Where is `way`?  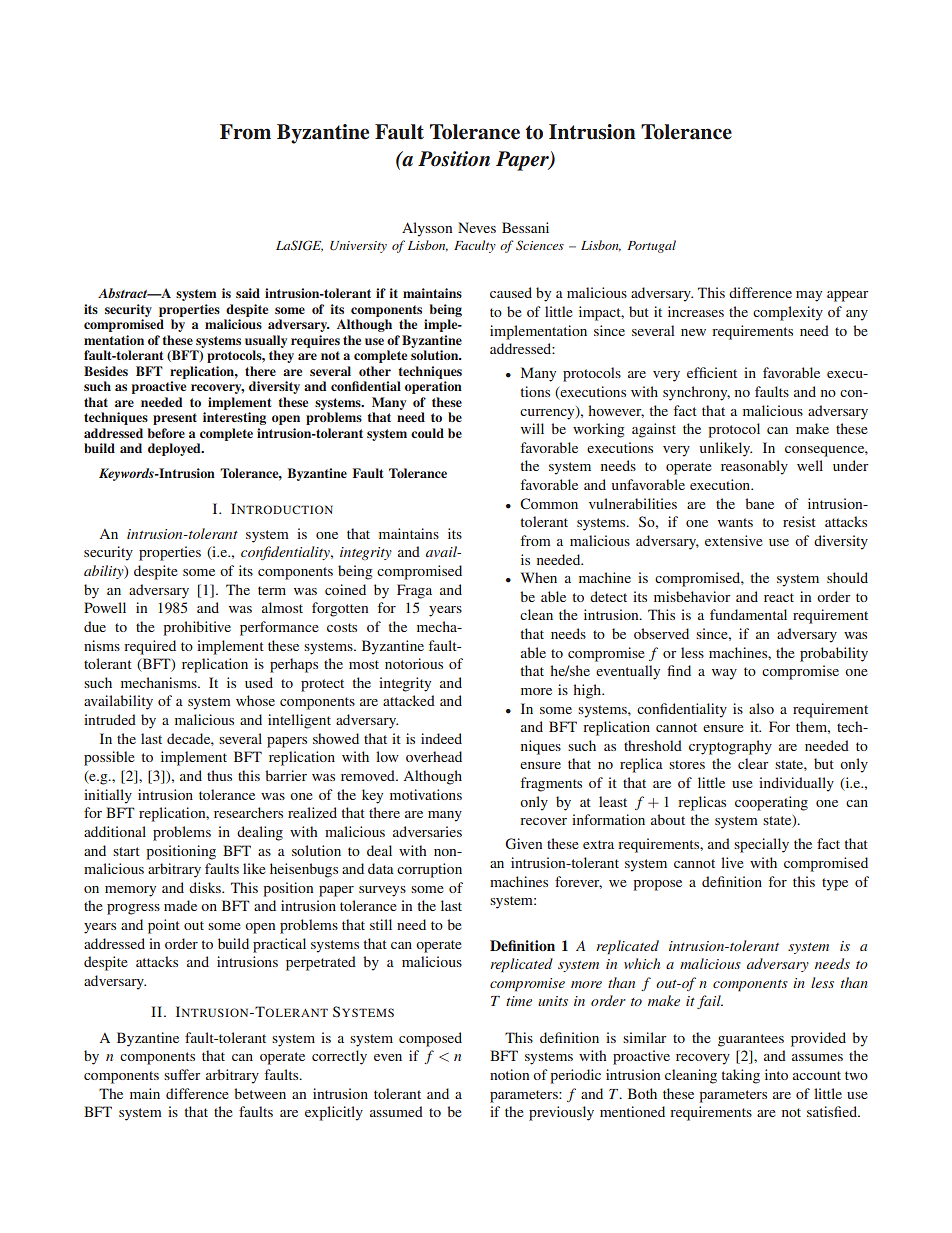 way is located at coordinates (724, 674).
